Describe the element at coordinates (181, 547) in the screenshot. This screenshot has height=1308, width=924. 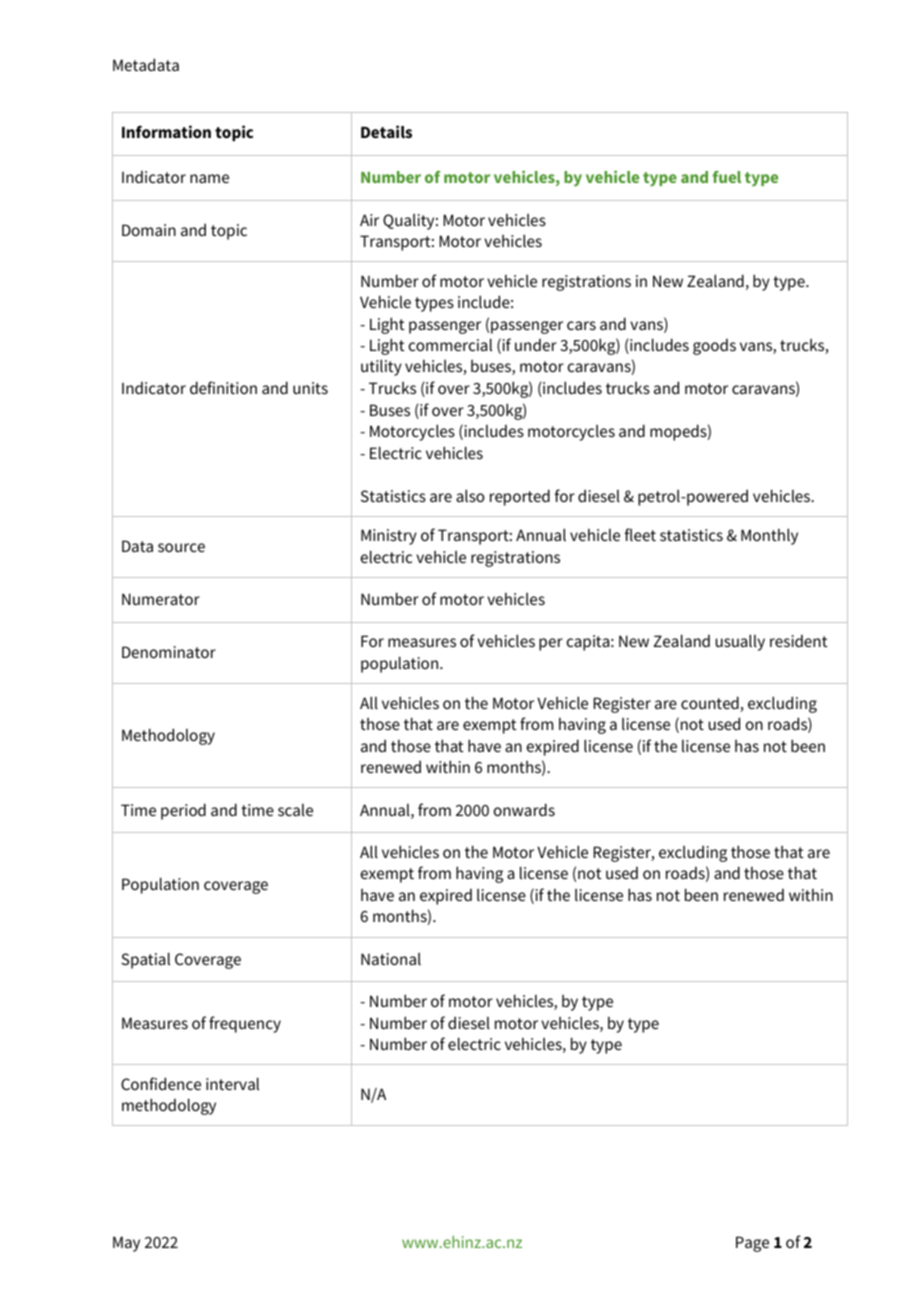
I see `source` at that location.
